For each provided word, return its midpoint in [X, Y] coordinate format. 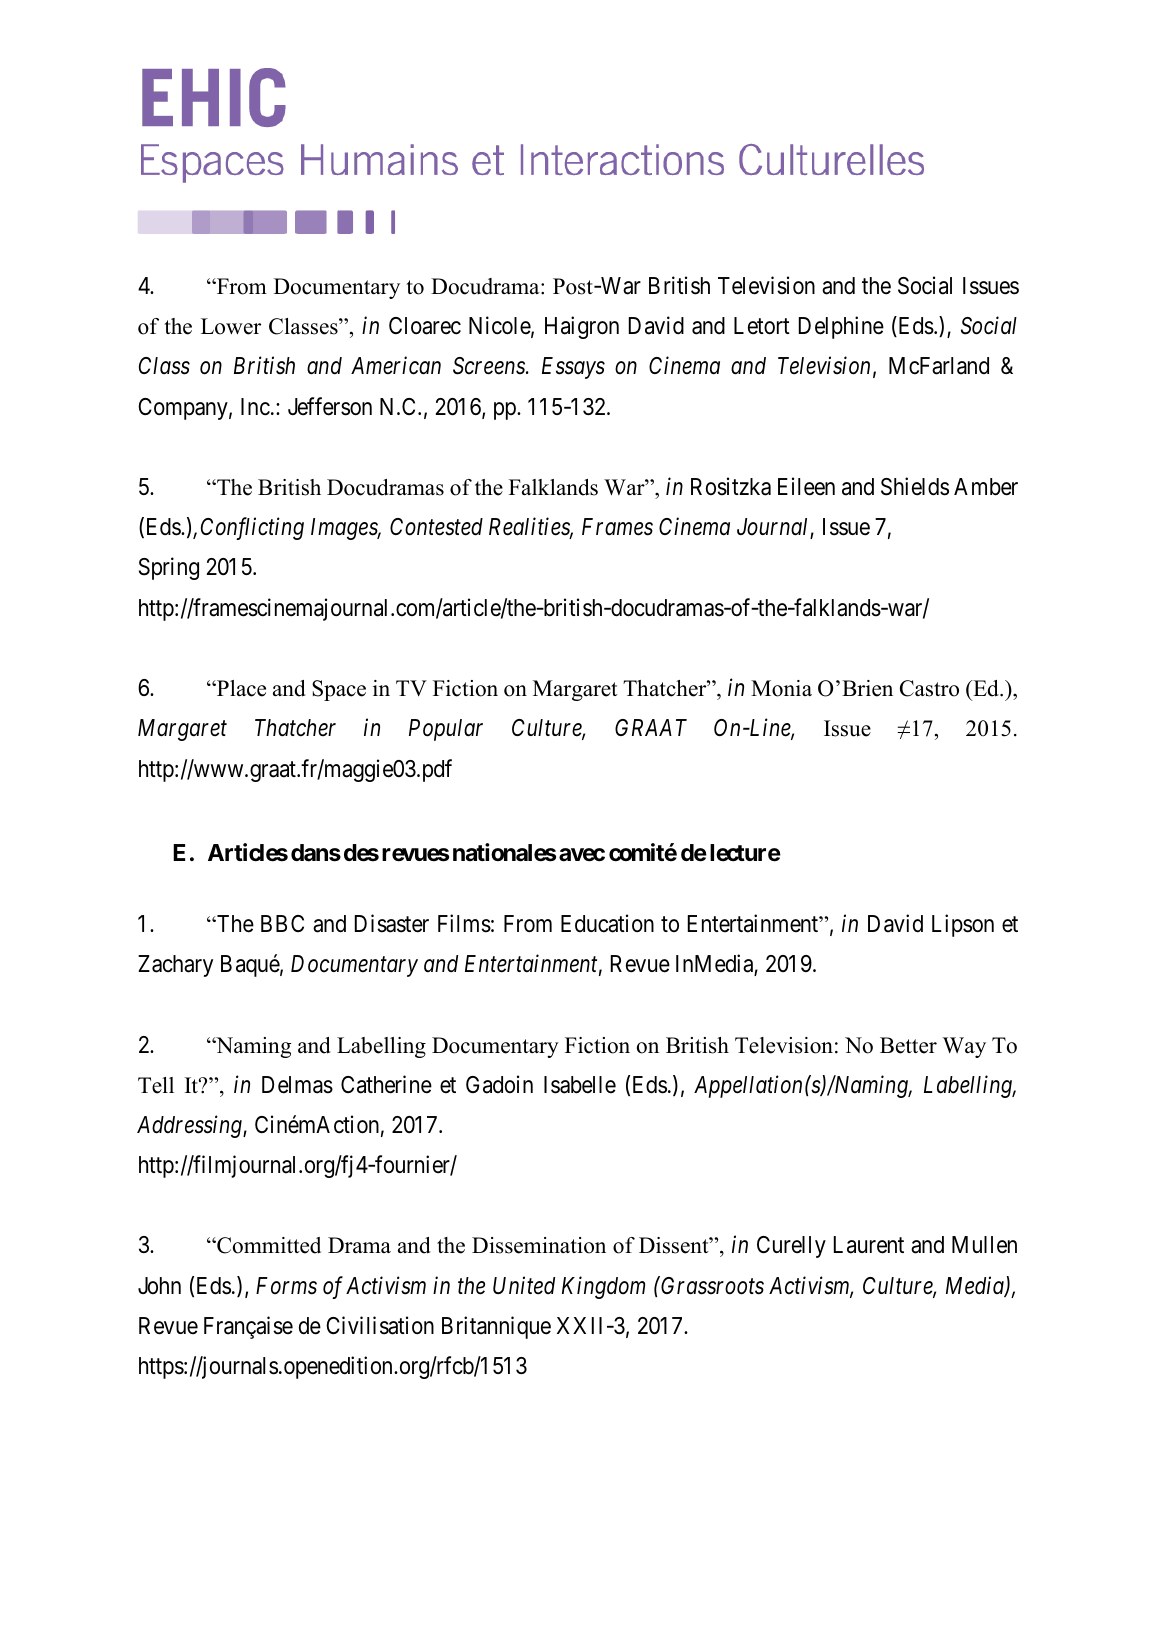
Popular [446, 730]
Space [339, 690]
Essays [573, 368]
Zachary [175, 966]
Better [908, 1045]
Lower [231, 326]
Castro [929, 688]
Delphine [841, 327]
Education [607, 923]
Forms [286, 1286]
